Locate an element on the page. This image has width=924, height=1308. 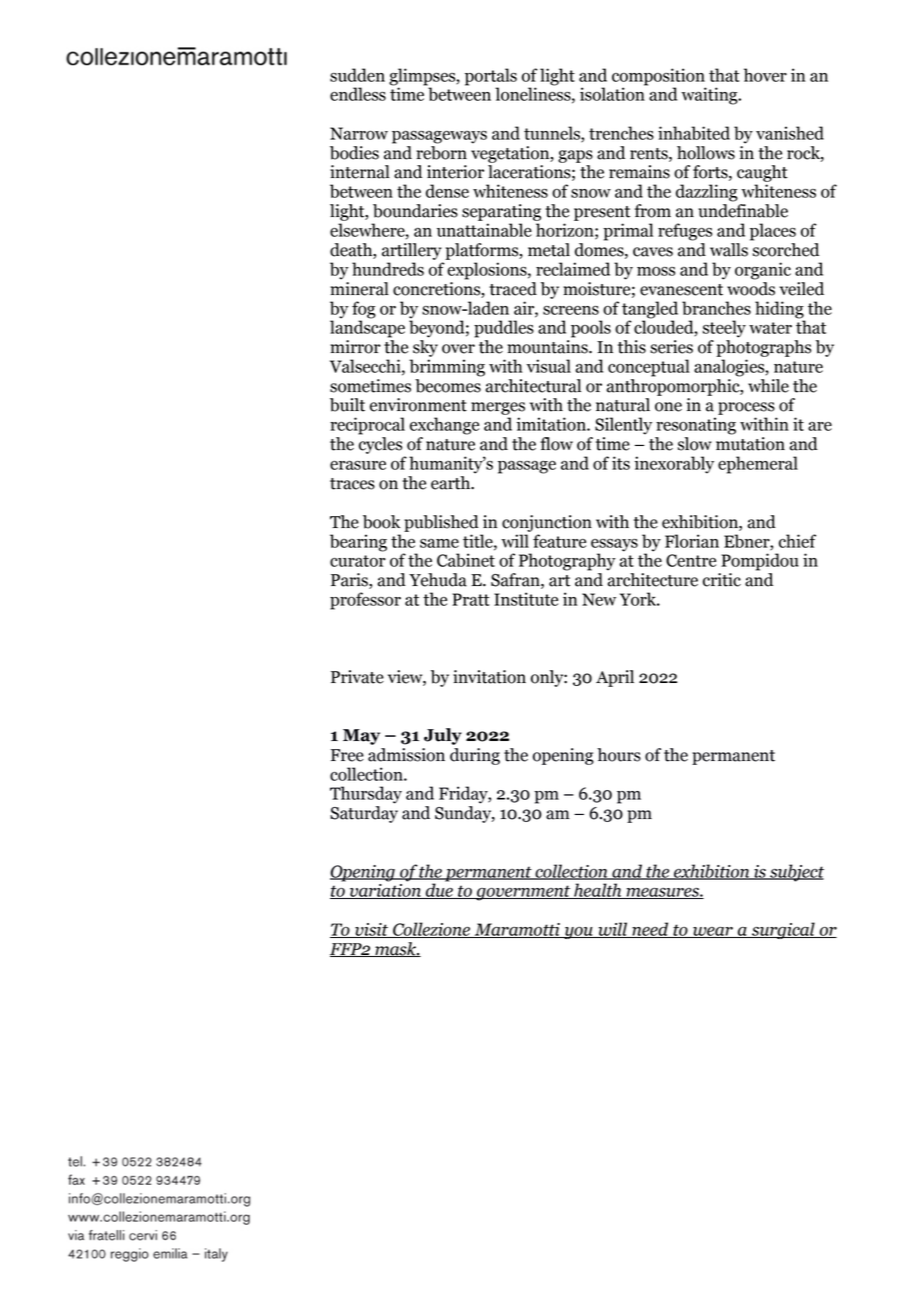
health is located at coordinates (598, 891).
